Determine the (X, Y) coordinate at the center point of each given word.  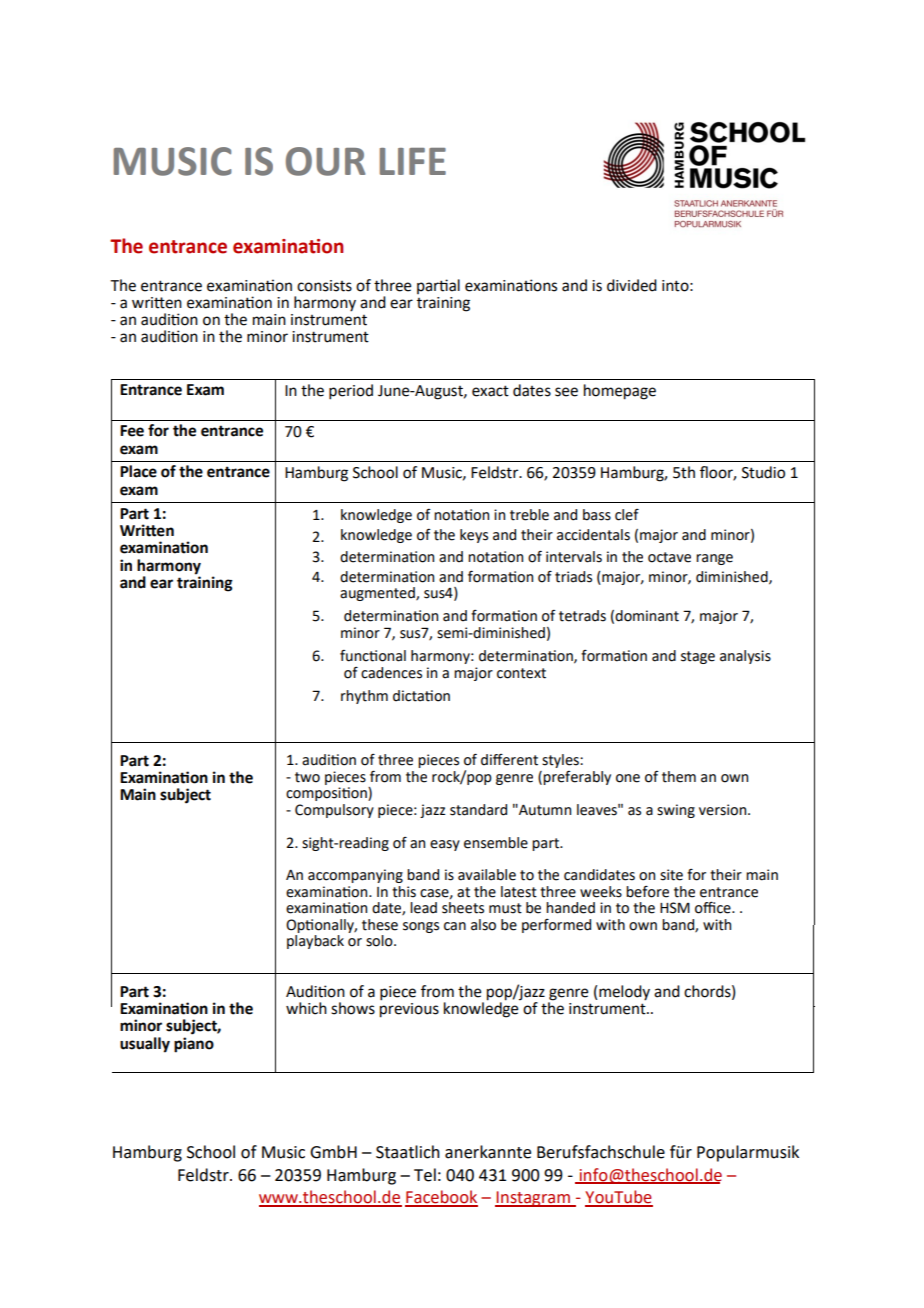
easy (445, 845)
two (307, 777)
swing (676, 811)
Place (138, 471)
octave (669, 557)
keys (474, 536)
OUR (325, 161)
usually (145, 1045)
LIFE (413, 161)
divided (632, 285)
